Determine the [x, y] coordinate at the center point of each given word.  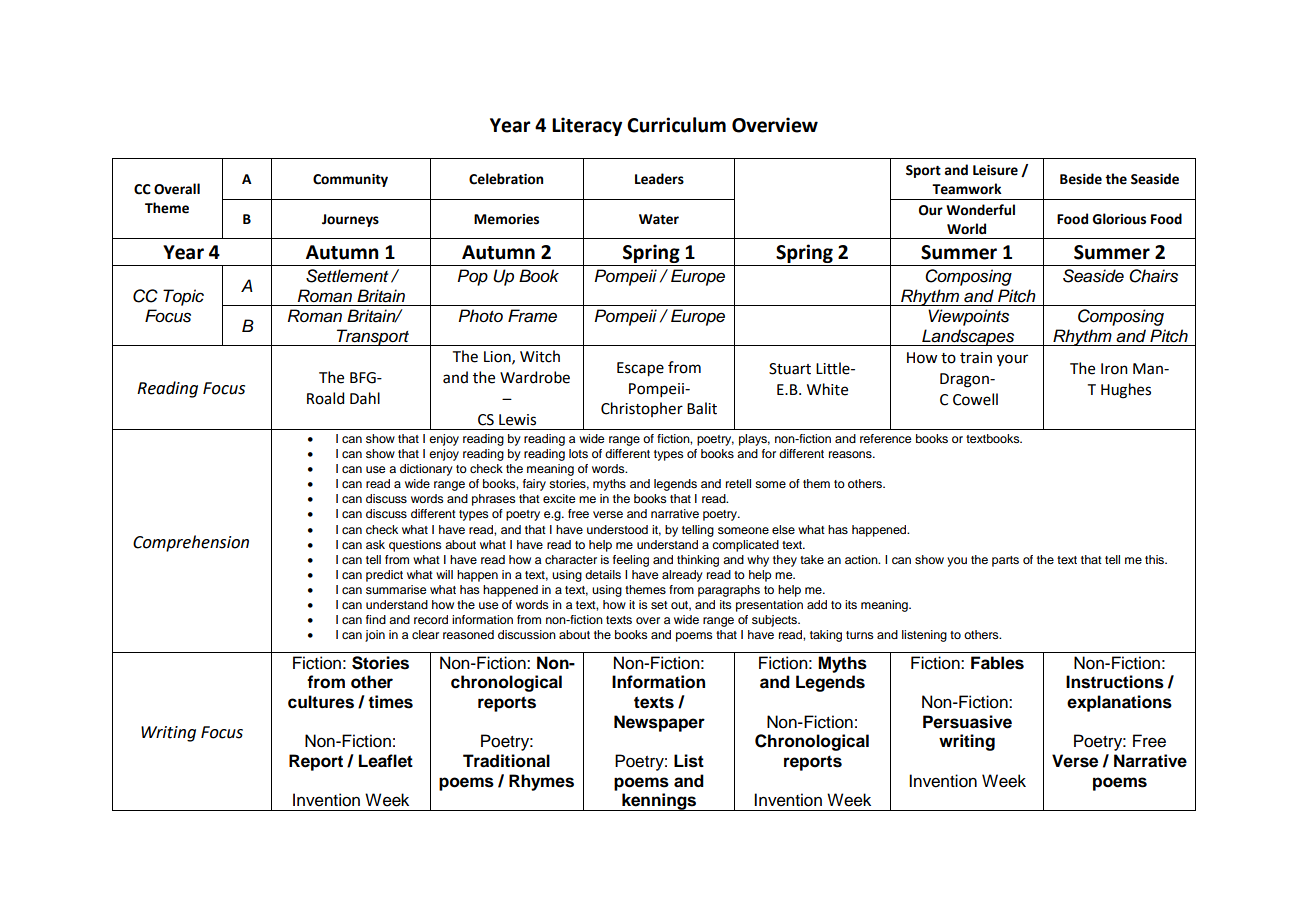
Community [350, 180]
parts [1005, 561]
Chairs [1153, 276]
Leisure [995, 170]
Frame [532, 316]
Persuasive [967, 722]
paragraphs [729, 591]
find [376, 619]
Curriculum [676, 125]
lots [578, 453]
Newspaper [659, 723]
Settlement [347, 276]
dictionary [426, 470]
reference [886, 438]
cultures [321, 702]
